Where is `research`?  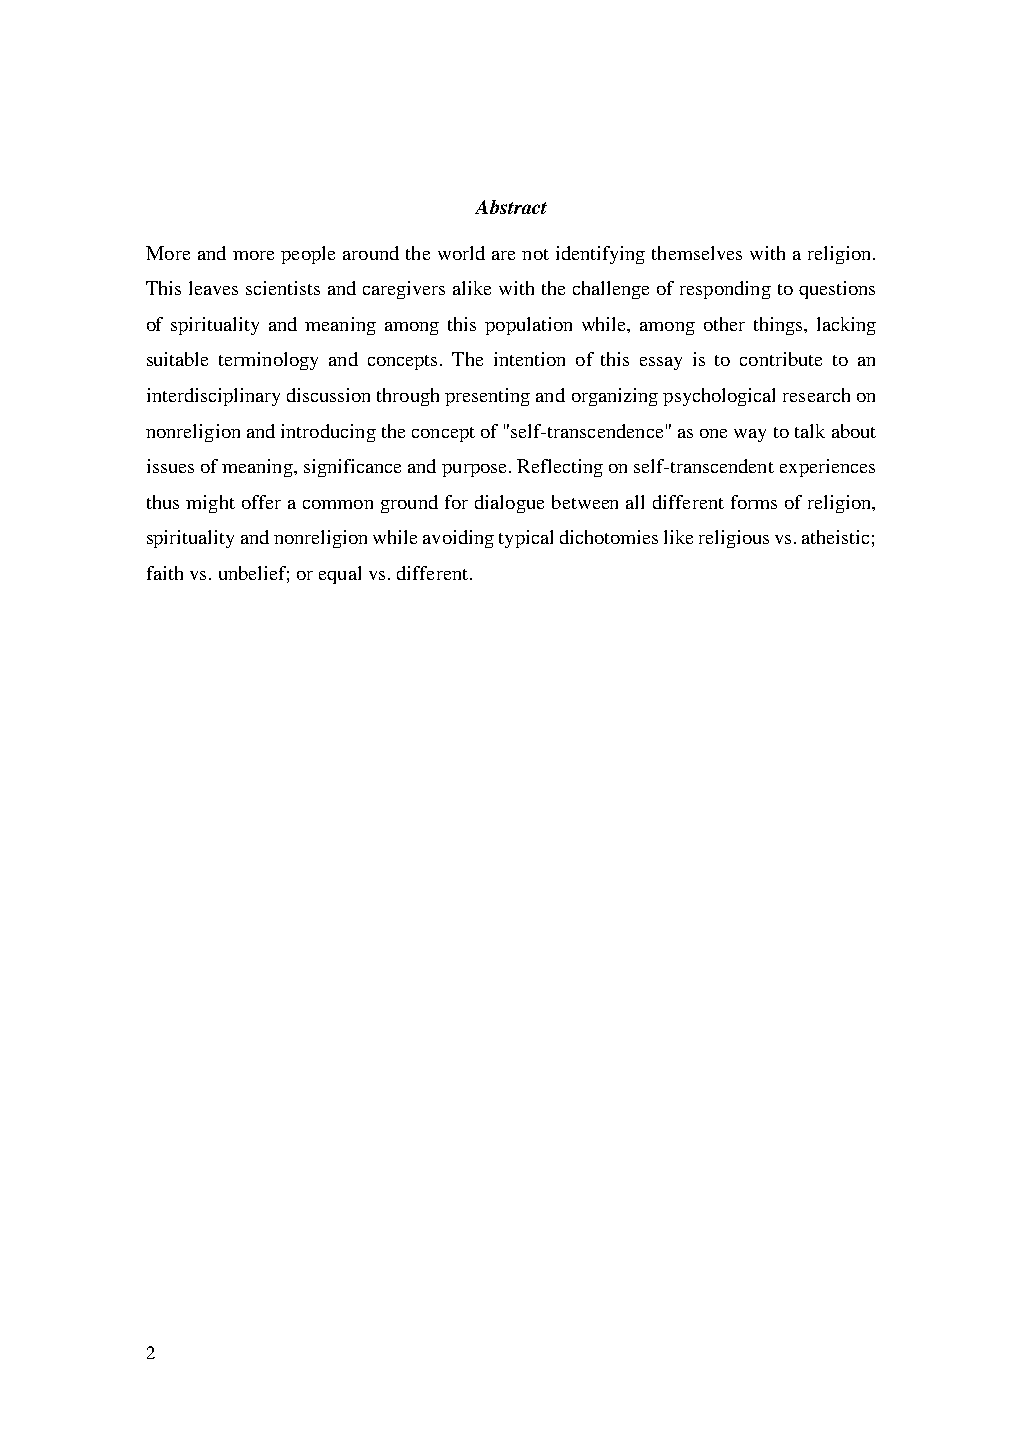 research is located at coordinates (816, 395).
